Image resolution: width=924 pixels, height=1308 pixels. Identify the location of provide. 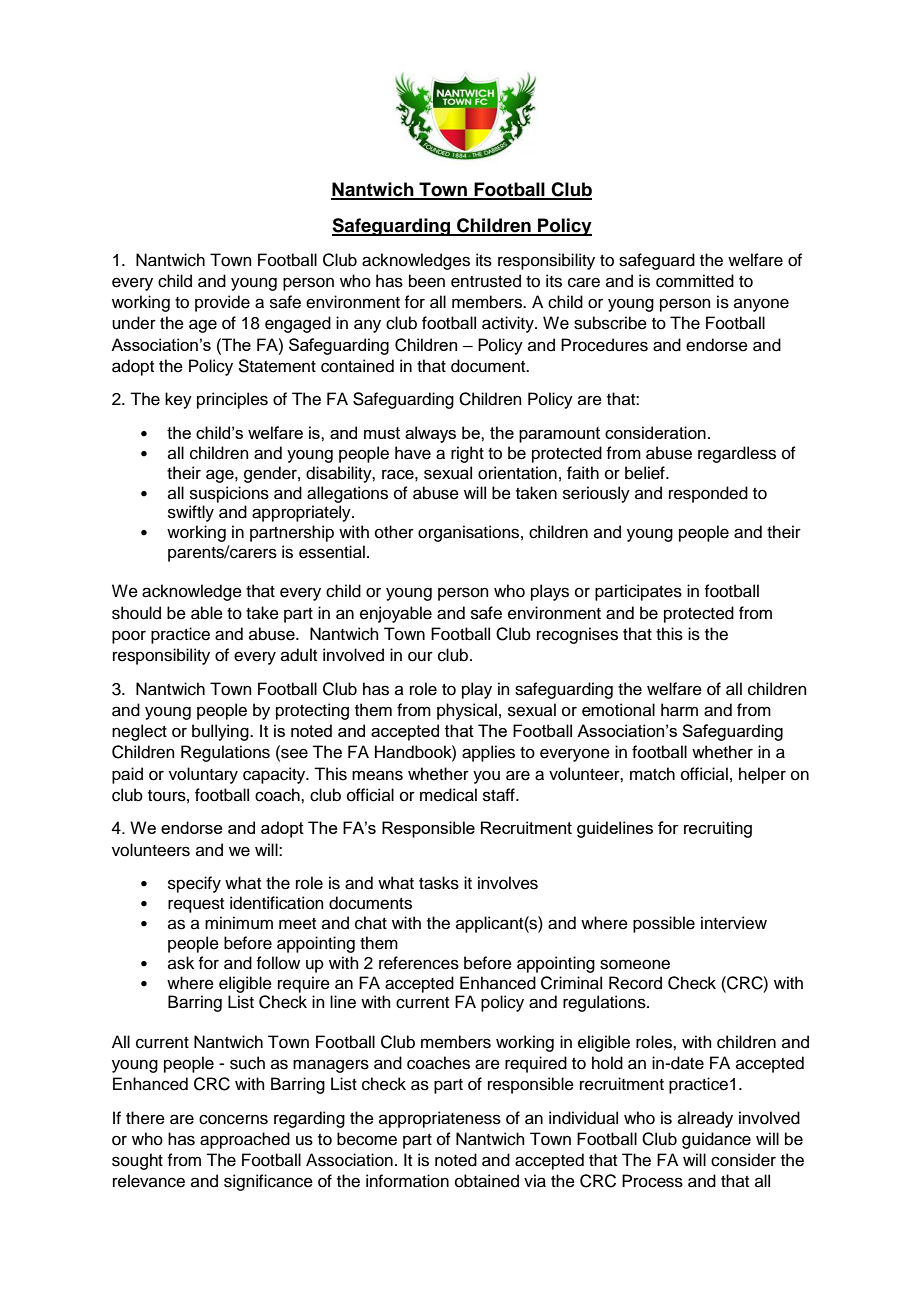
(222, 303).
